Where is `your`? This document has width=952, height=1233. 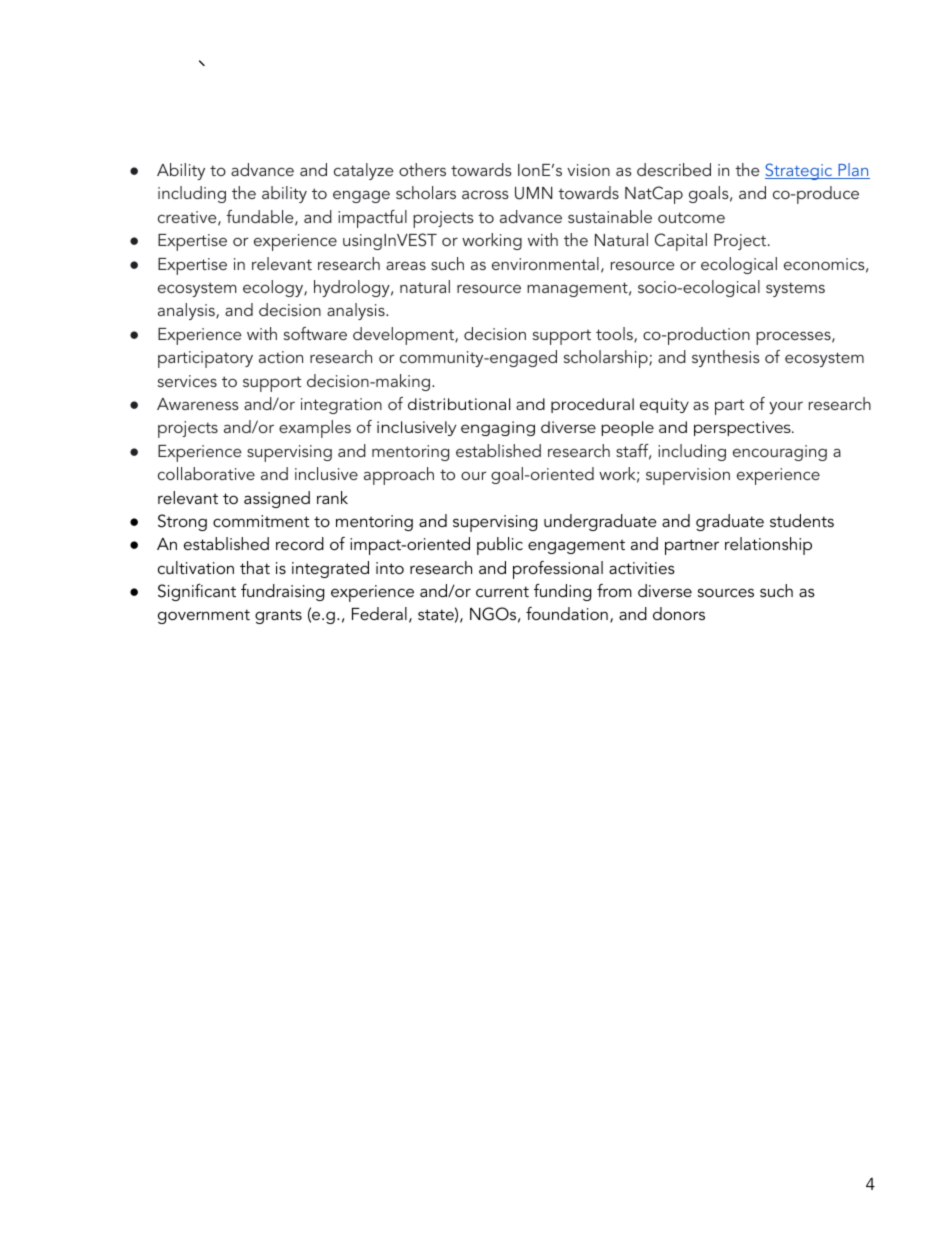
your is located at coordinates (786, 407).
